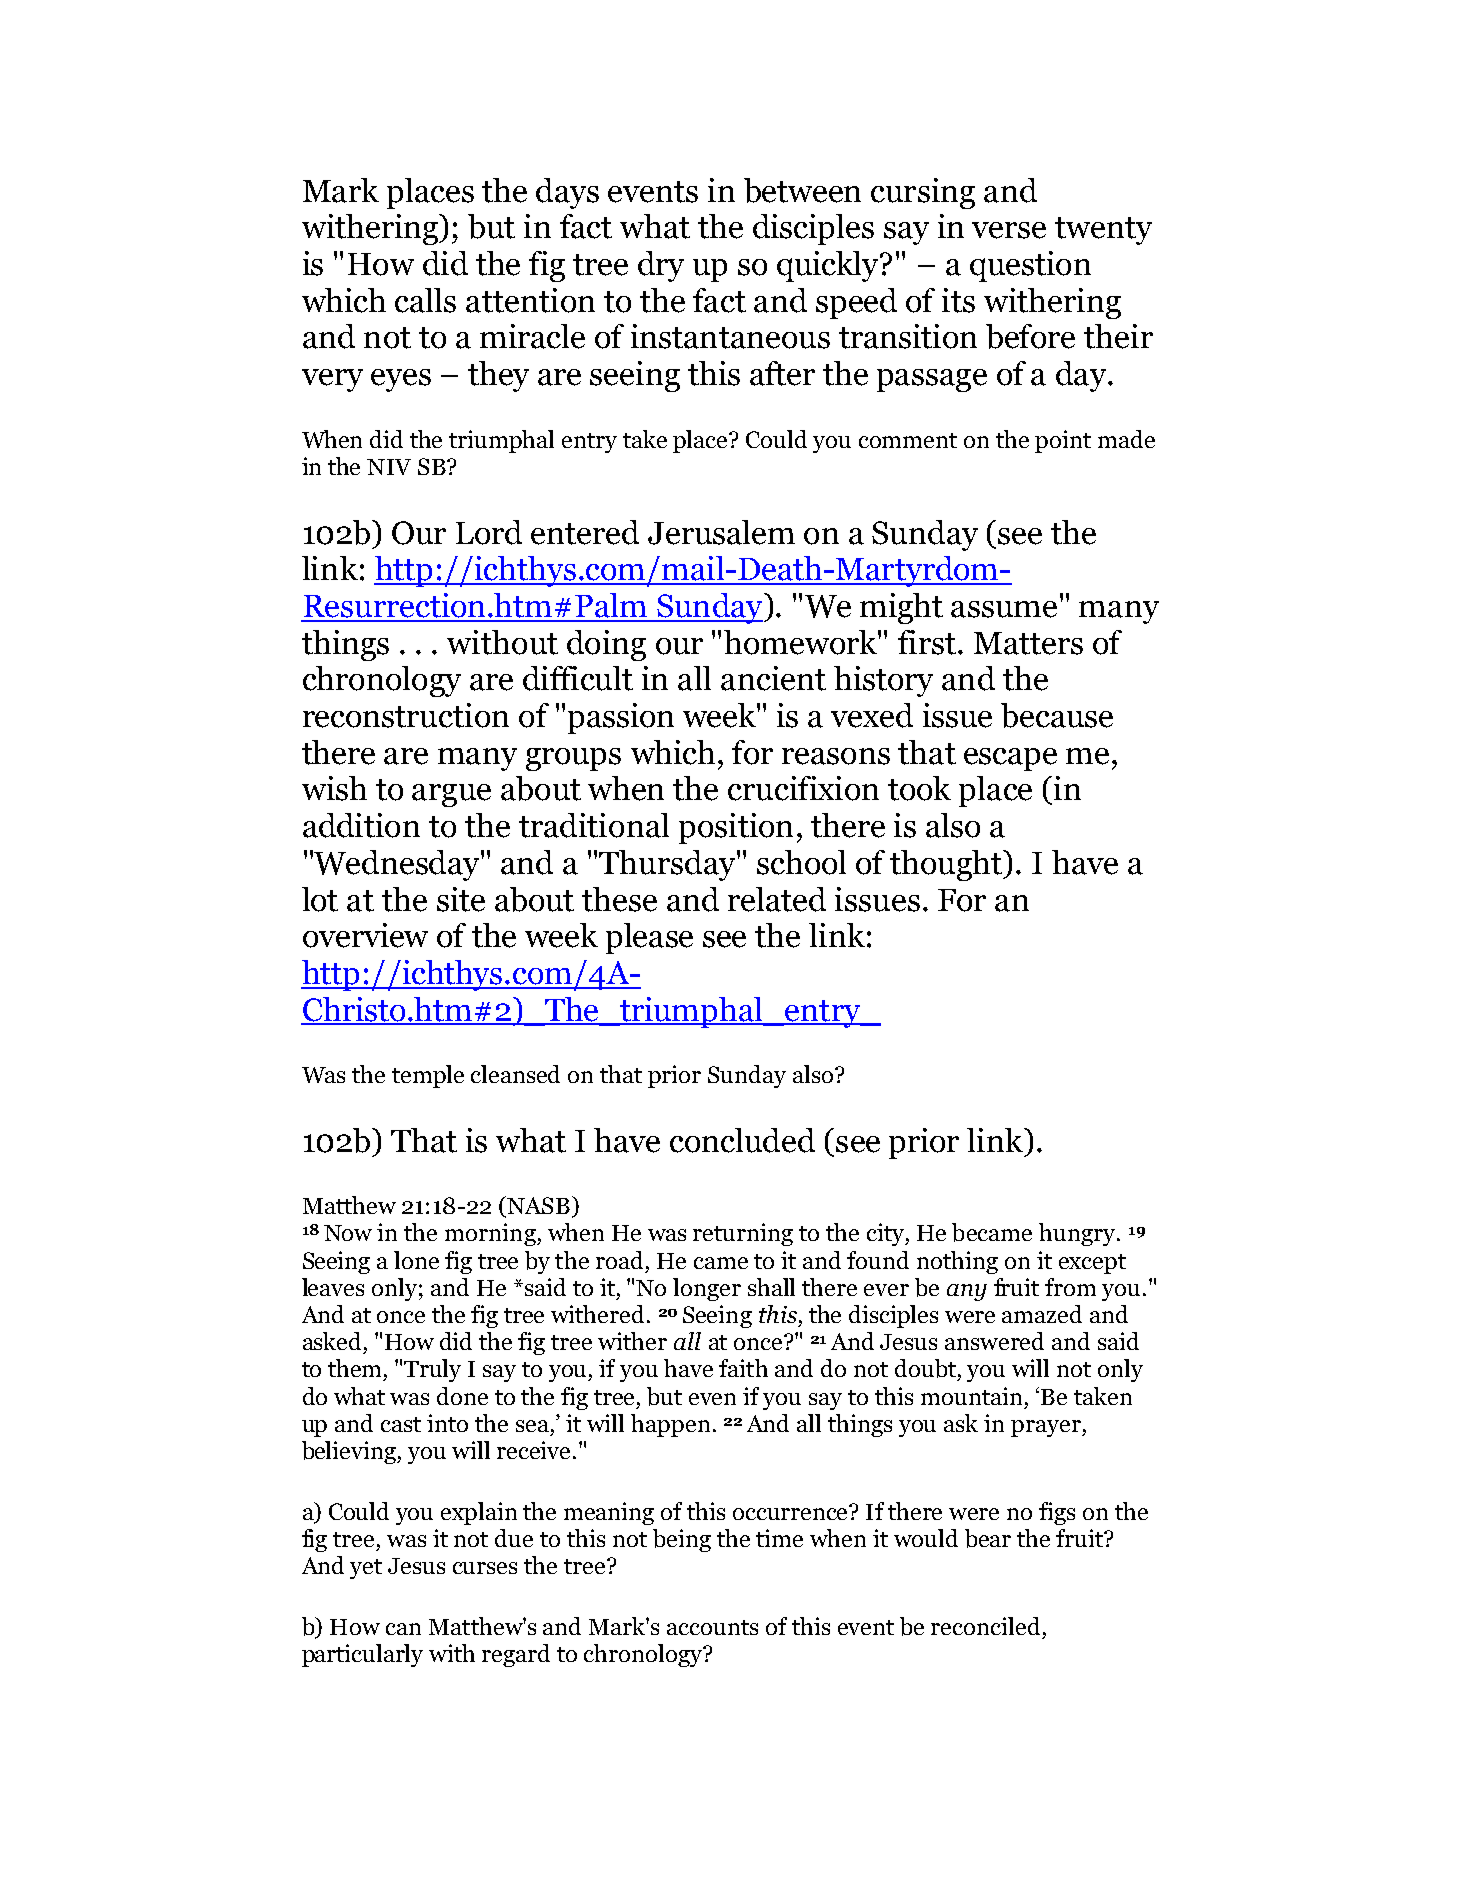  Describe the element at coordinates (712, 1627) in the document. I see `accounts` at that location.
